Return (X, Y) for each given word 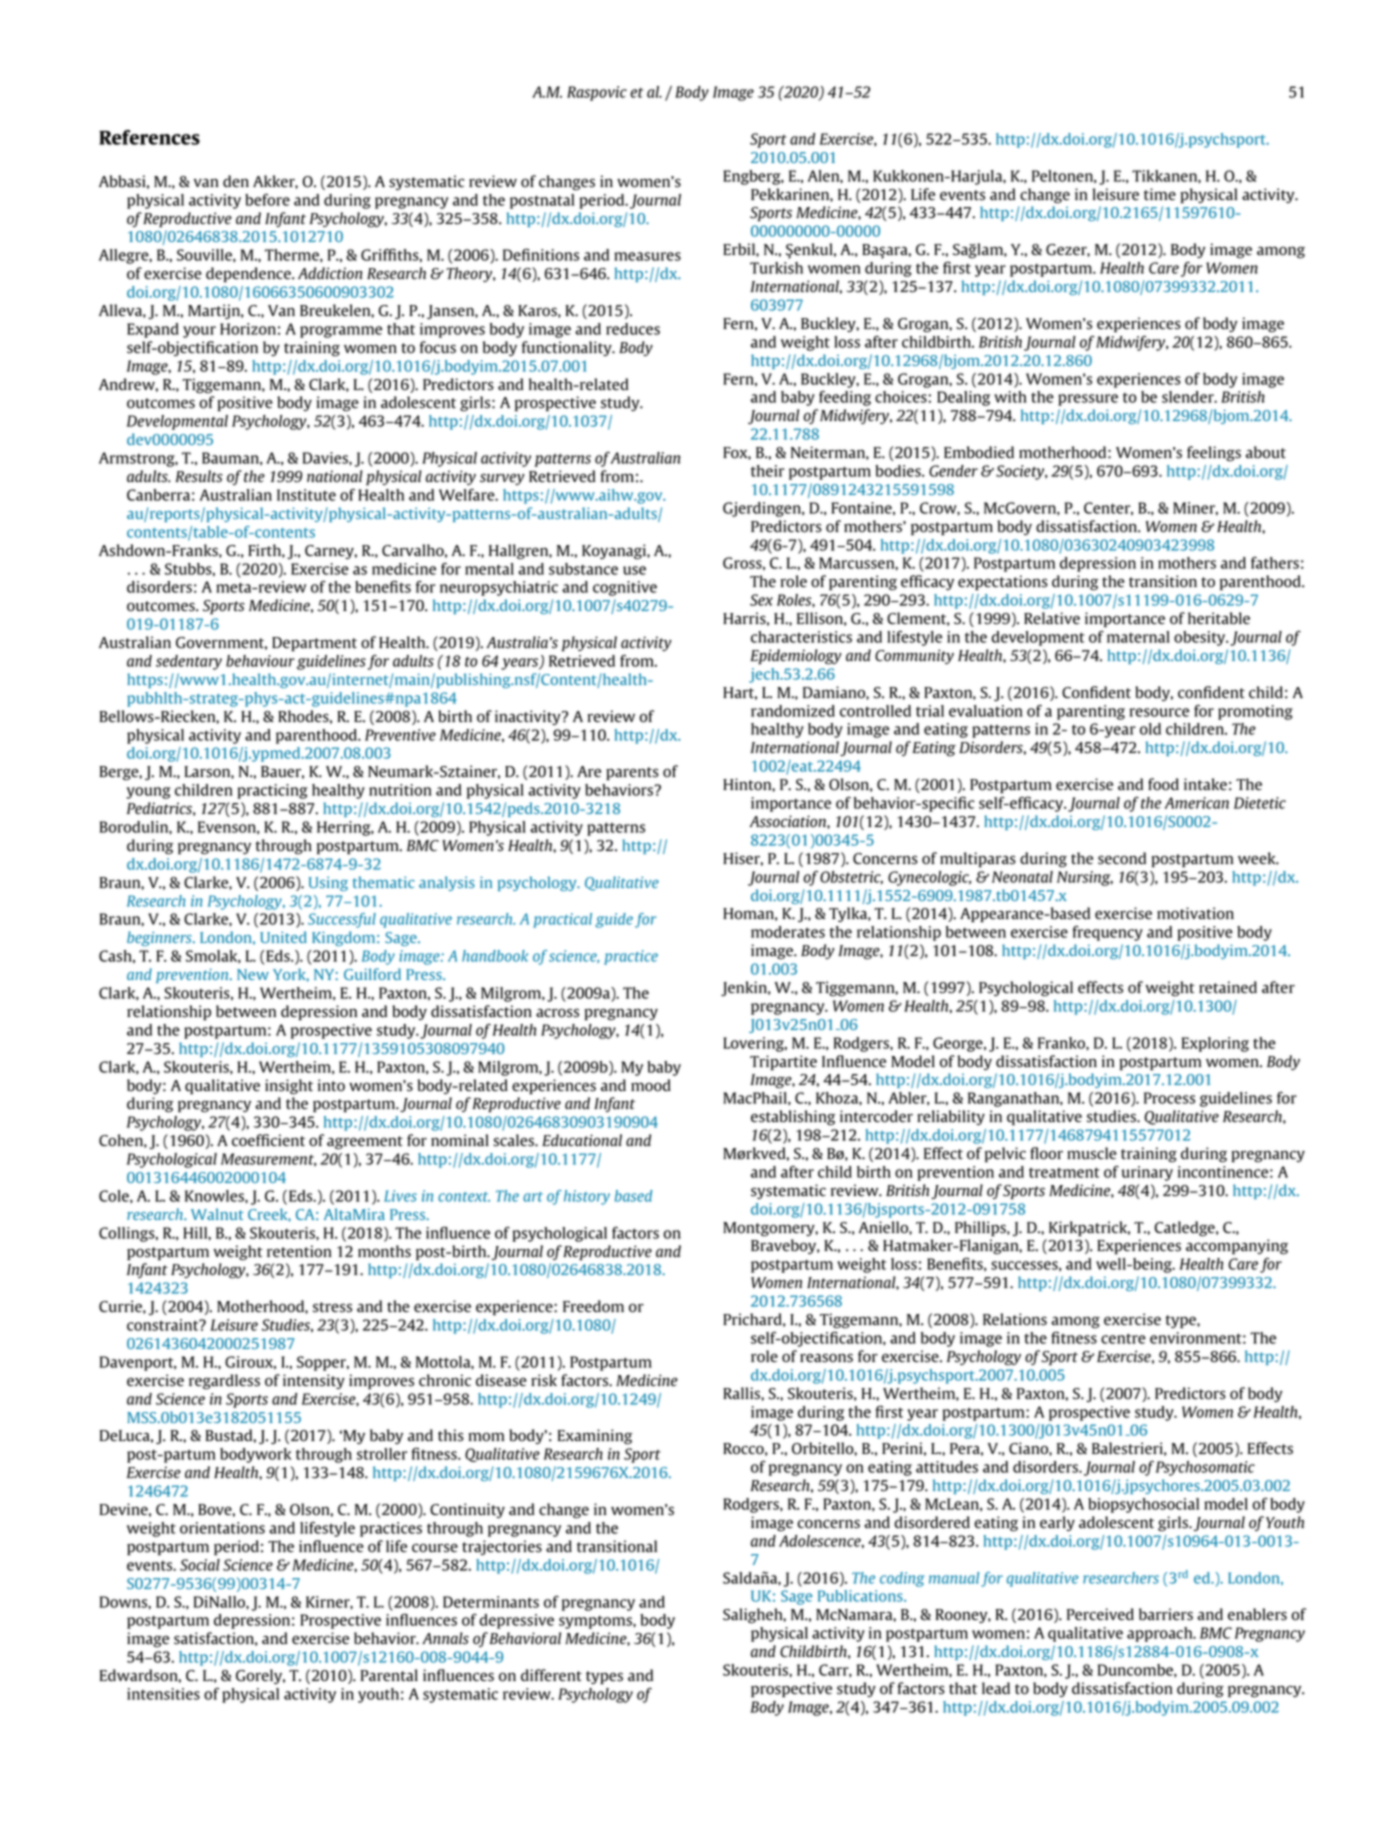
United (283, 937)
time (1160, 194)
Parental (389, 1675)
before (267, 199)
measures (647, 256)
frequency (1108, 933)
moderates (788, 932)
